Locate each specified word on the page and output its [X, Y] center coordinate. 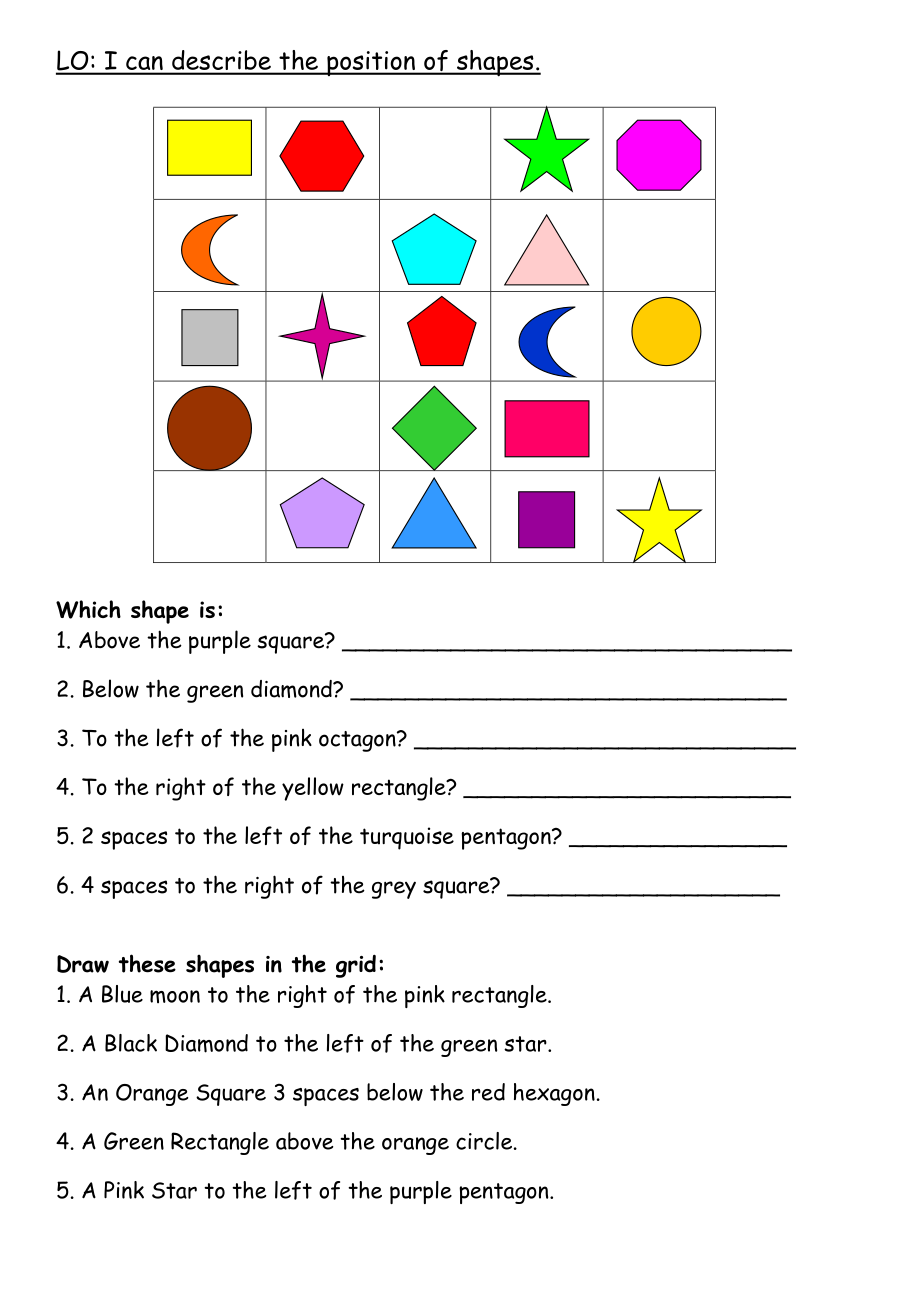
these [147, 963]
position [371, 63]
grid [356, 966]
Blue [122, 994]
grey [394, 890]
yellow [313, 789]
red [488, 1092]
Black [131, 1043]
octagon [358, 741]
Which [88, 609]
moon [175, 996]
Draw [83, 964]
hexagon [554, 1094]
